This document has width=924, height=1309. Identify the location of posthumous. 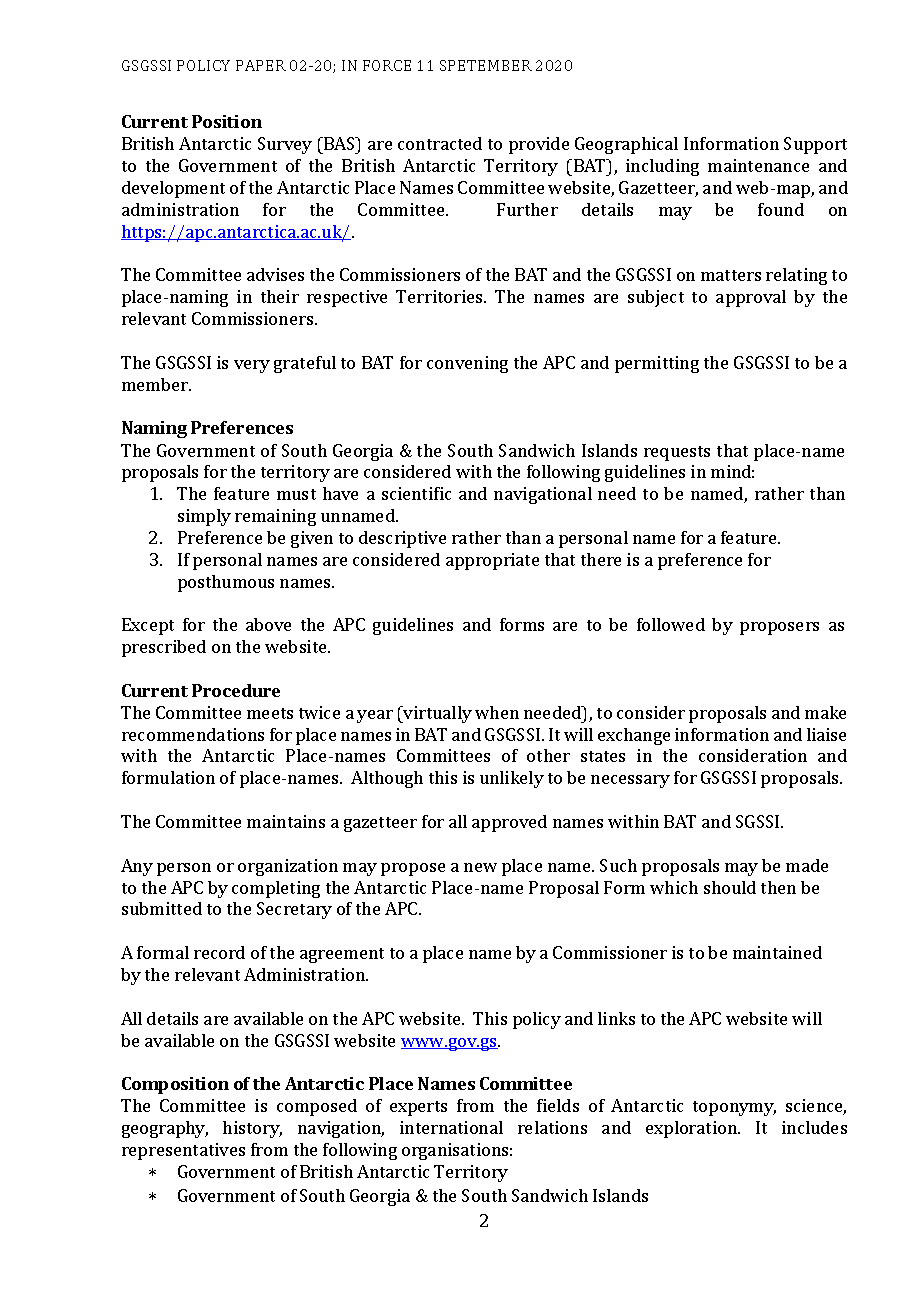
(226, 583).
